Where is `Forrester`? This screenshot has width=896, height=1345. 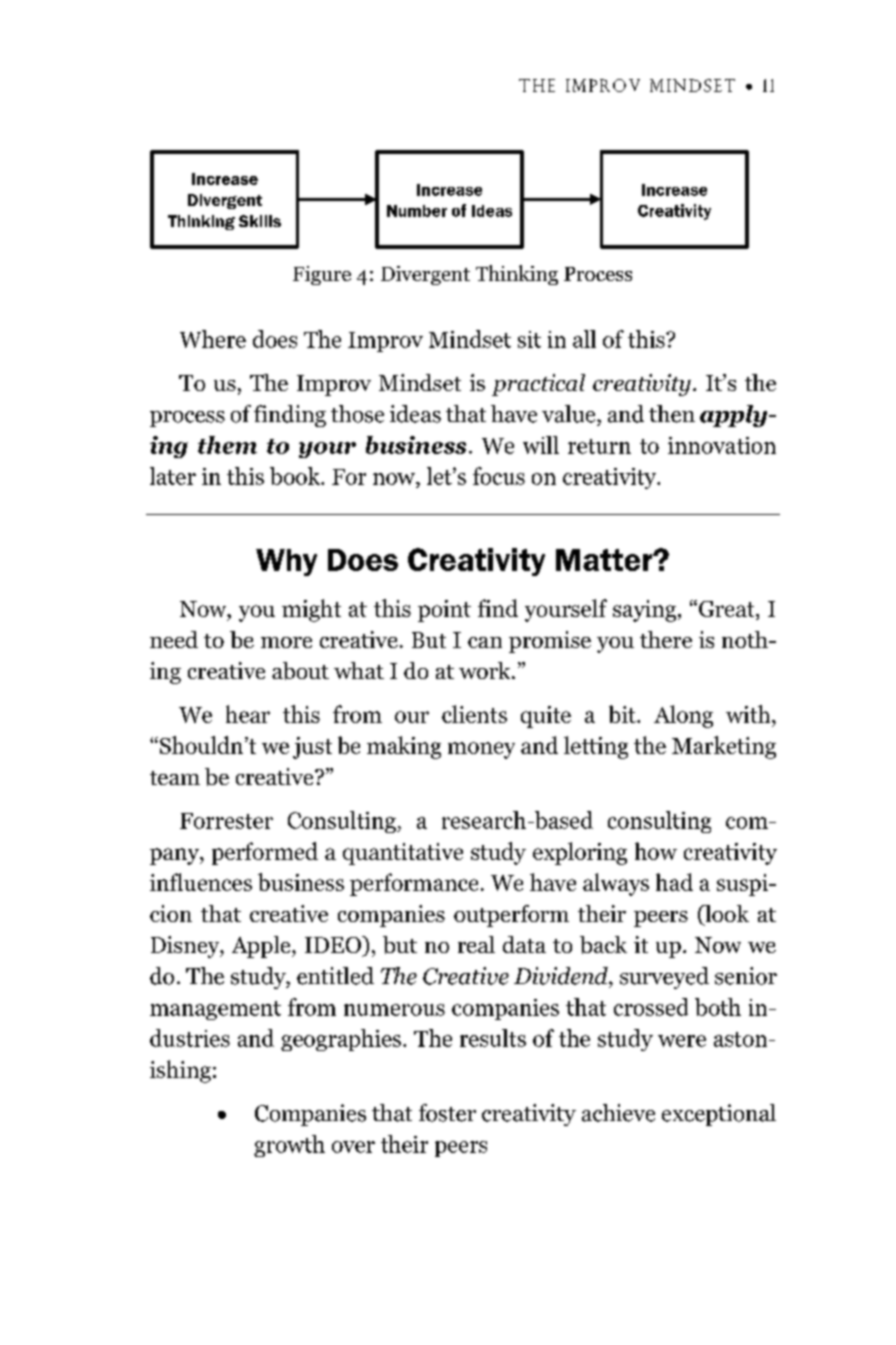
Forrester is located at coordinates (226, 821).
